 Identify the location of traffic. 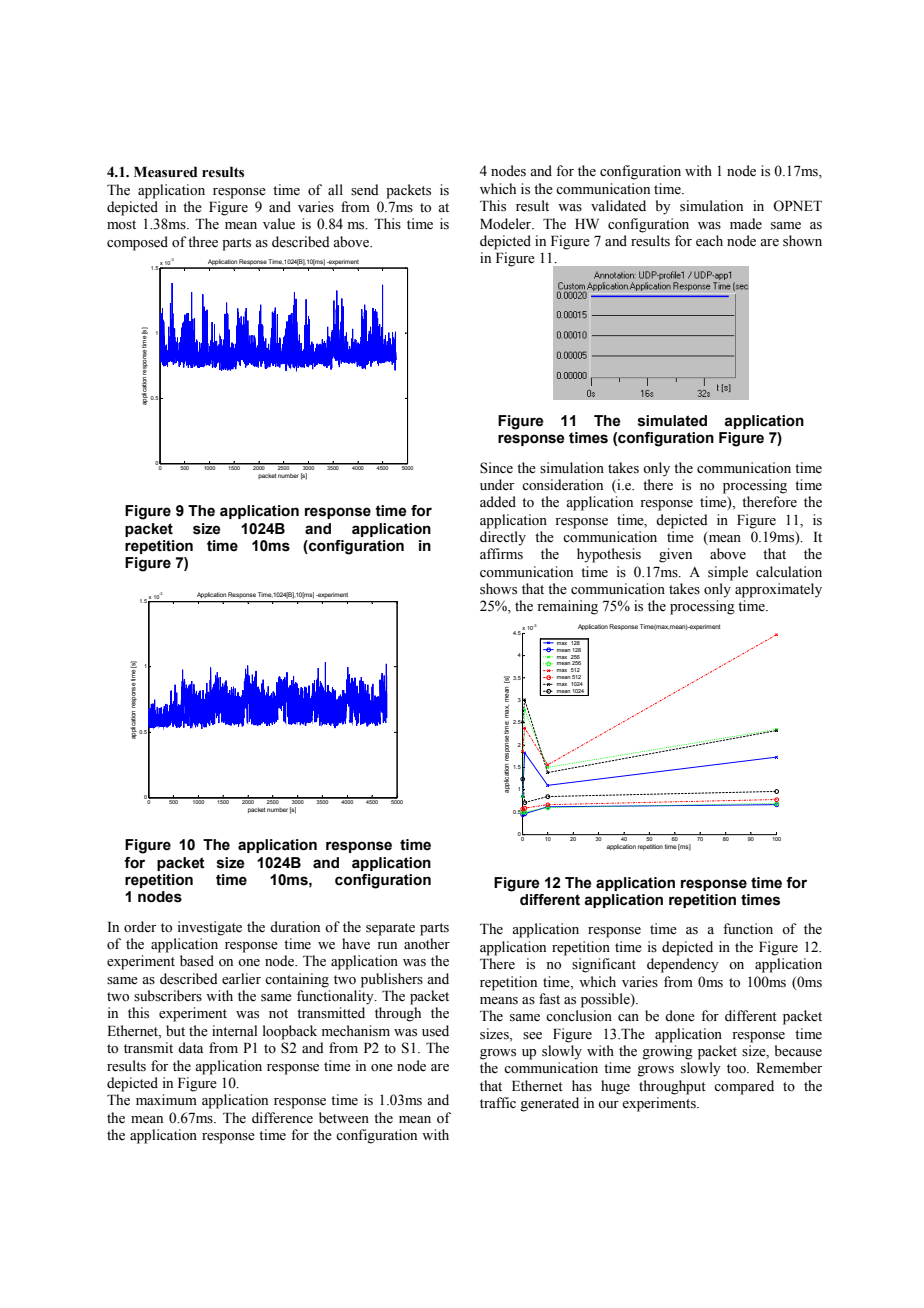
(498, 1102).
